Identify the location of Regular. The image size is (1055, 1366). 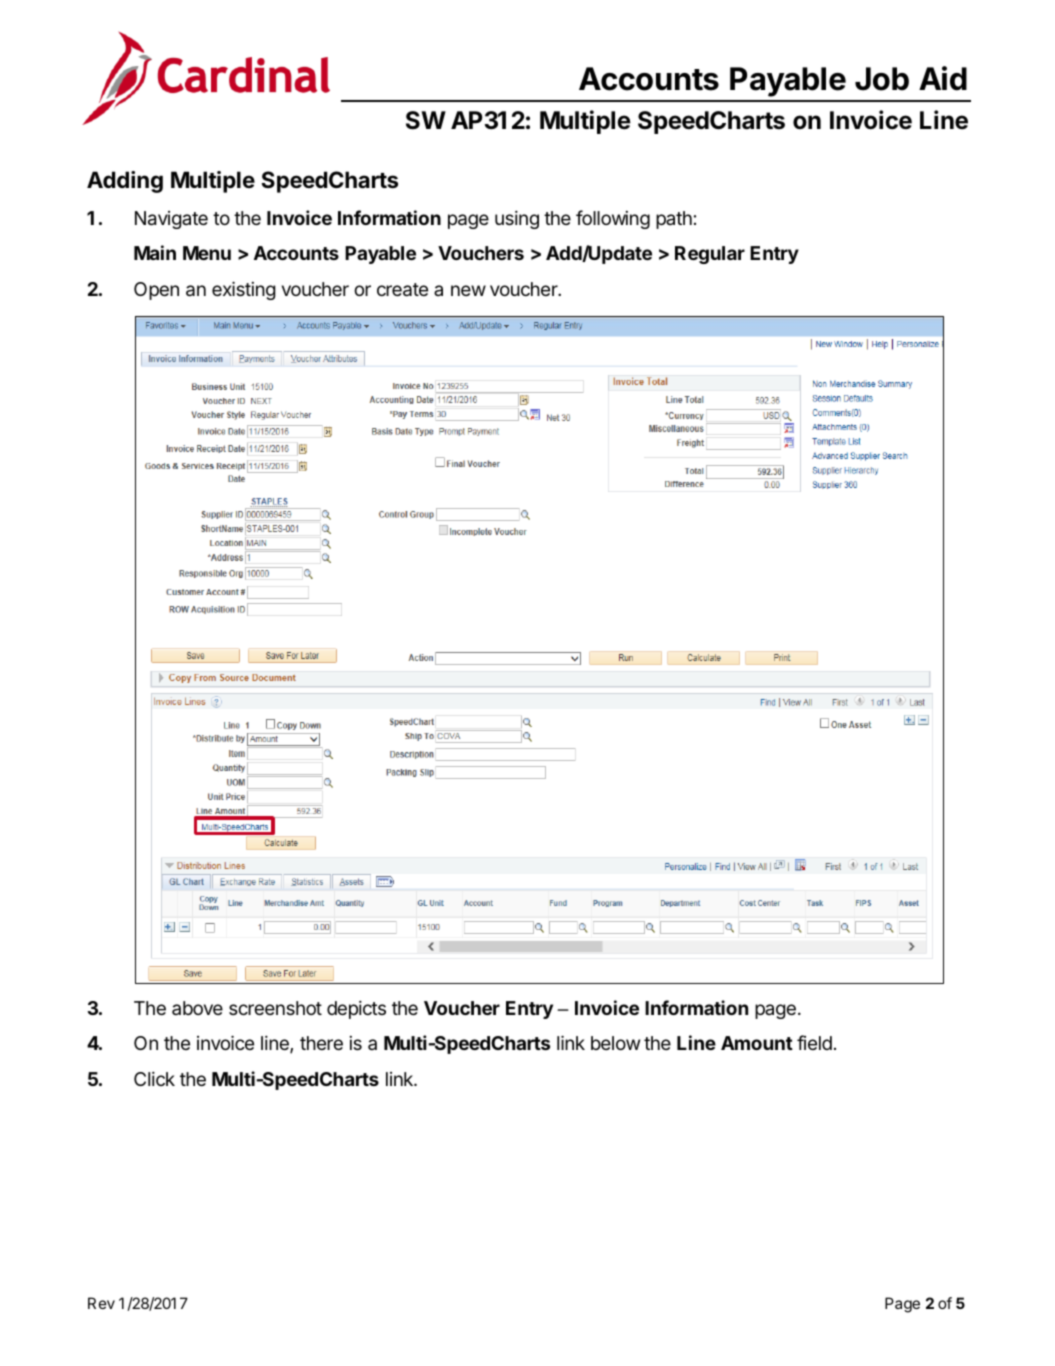
(710, 255).
